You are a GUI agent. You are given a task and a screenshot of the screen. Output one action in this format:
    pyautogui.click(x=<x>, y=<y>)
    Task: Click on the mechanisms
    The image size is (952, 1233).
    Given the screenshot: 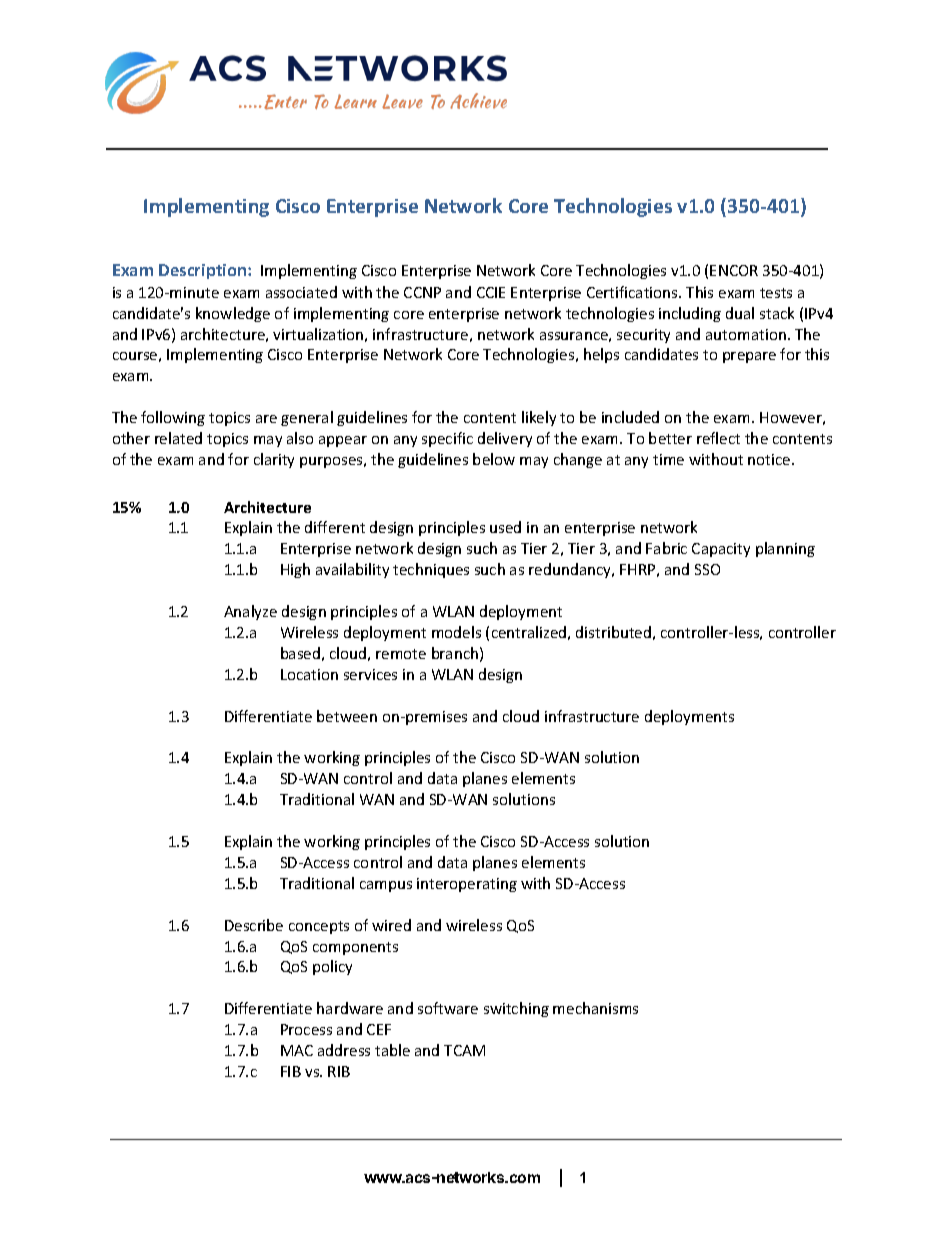 What is the action you would take?
    pyautogui.click(x=595, y=1008)
